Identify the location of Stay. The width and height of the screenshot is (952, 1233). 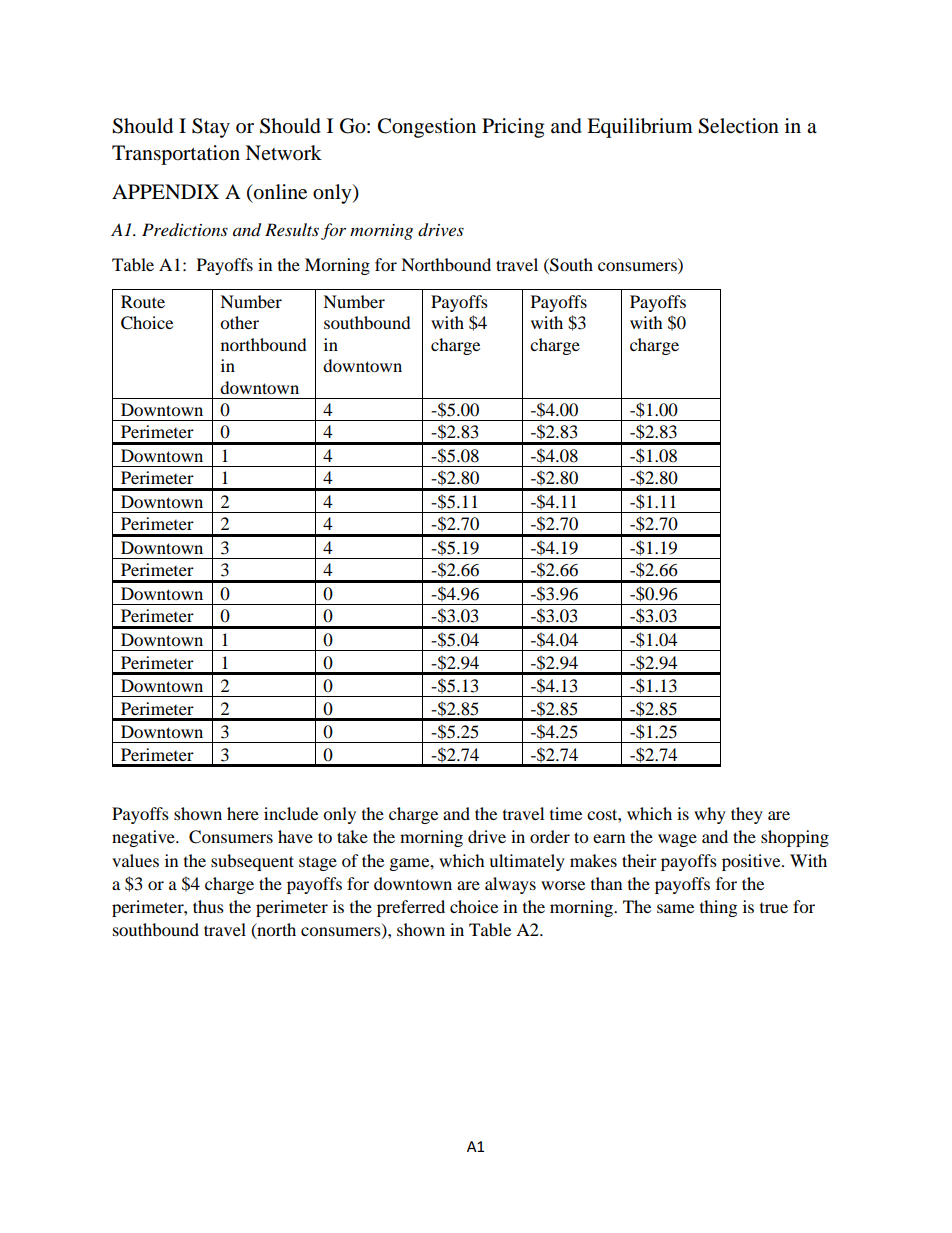
(211, 128).
